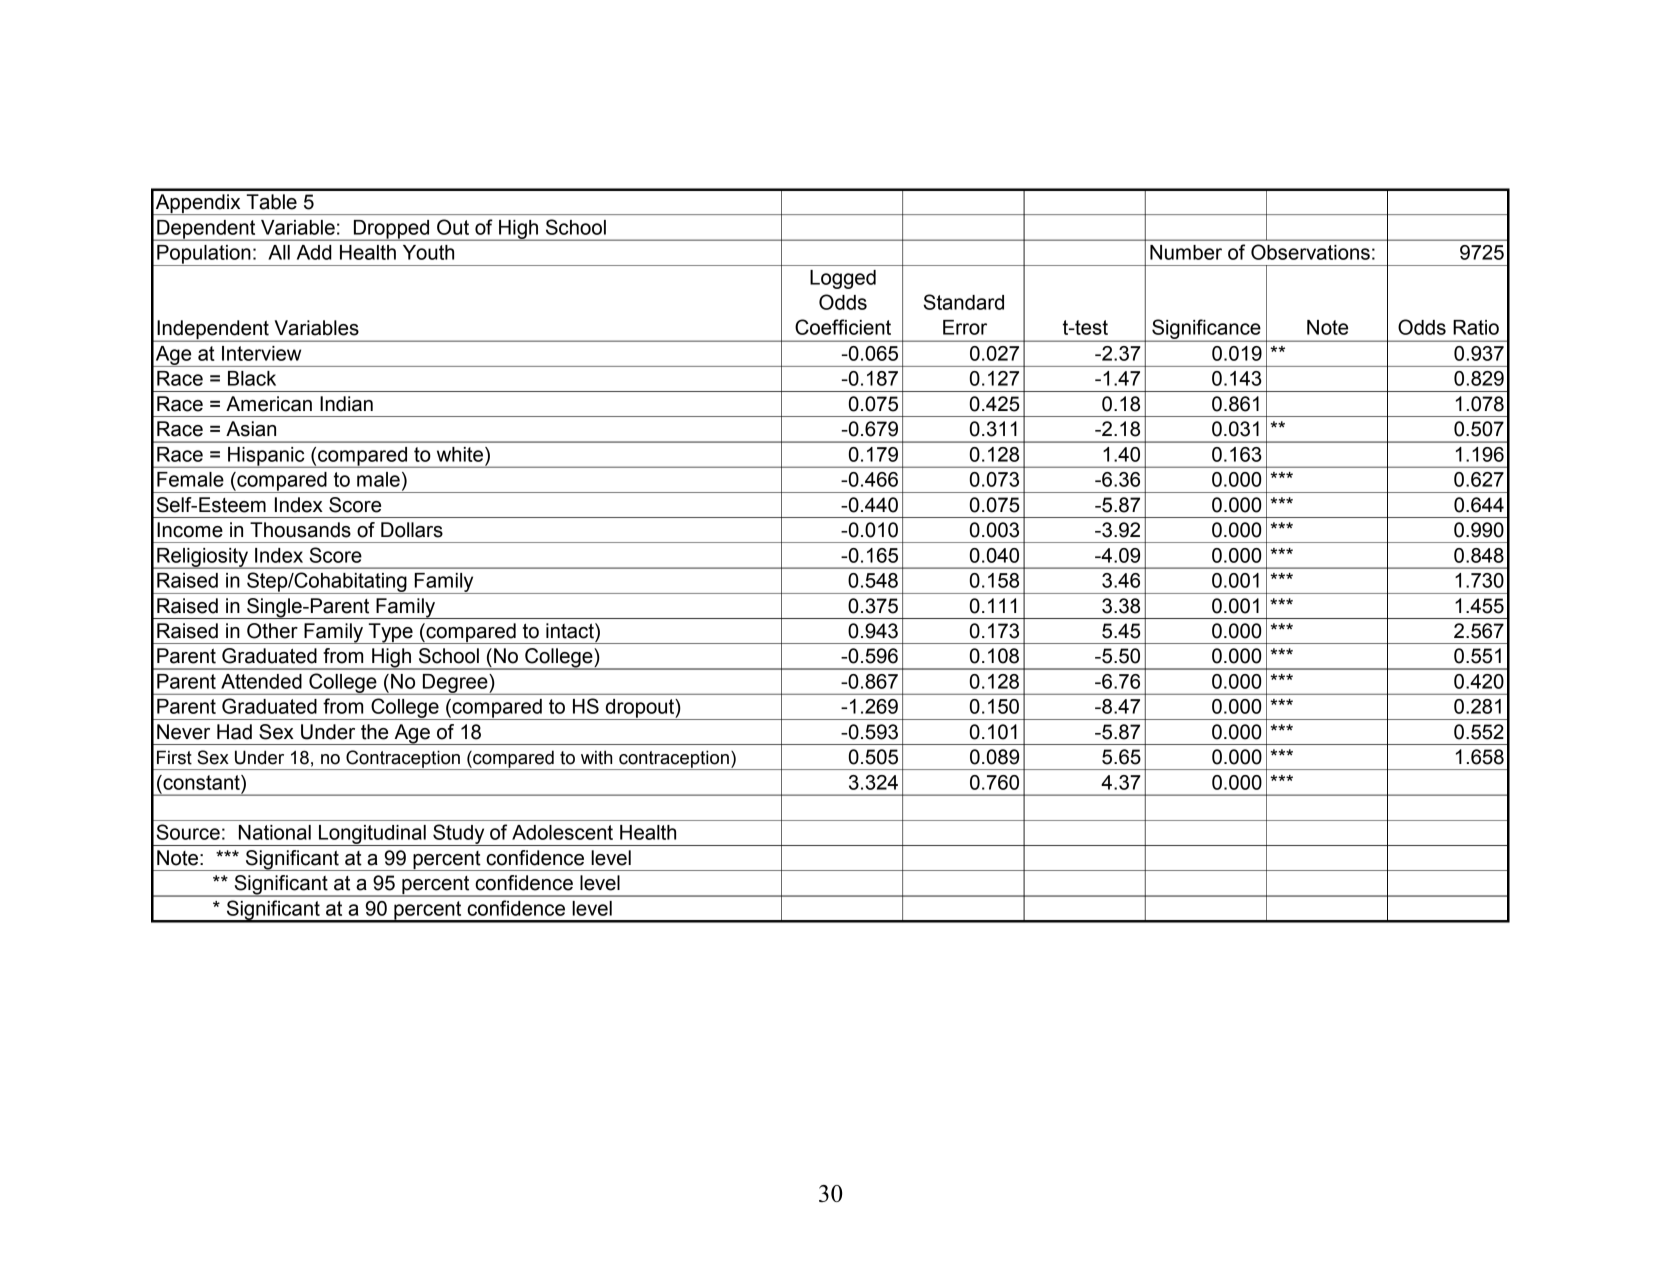 Image resolution: width=1661 pixels, height=1283 pixels. What do you see at coordinates (596, 757) in the page?
I see `with` at bounding box center [596, 757].
